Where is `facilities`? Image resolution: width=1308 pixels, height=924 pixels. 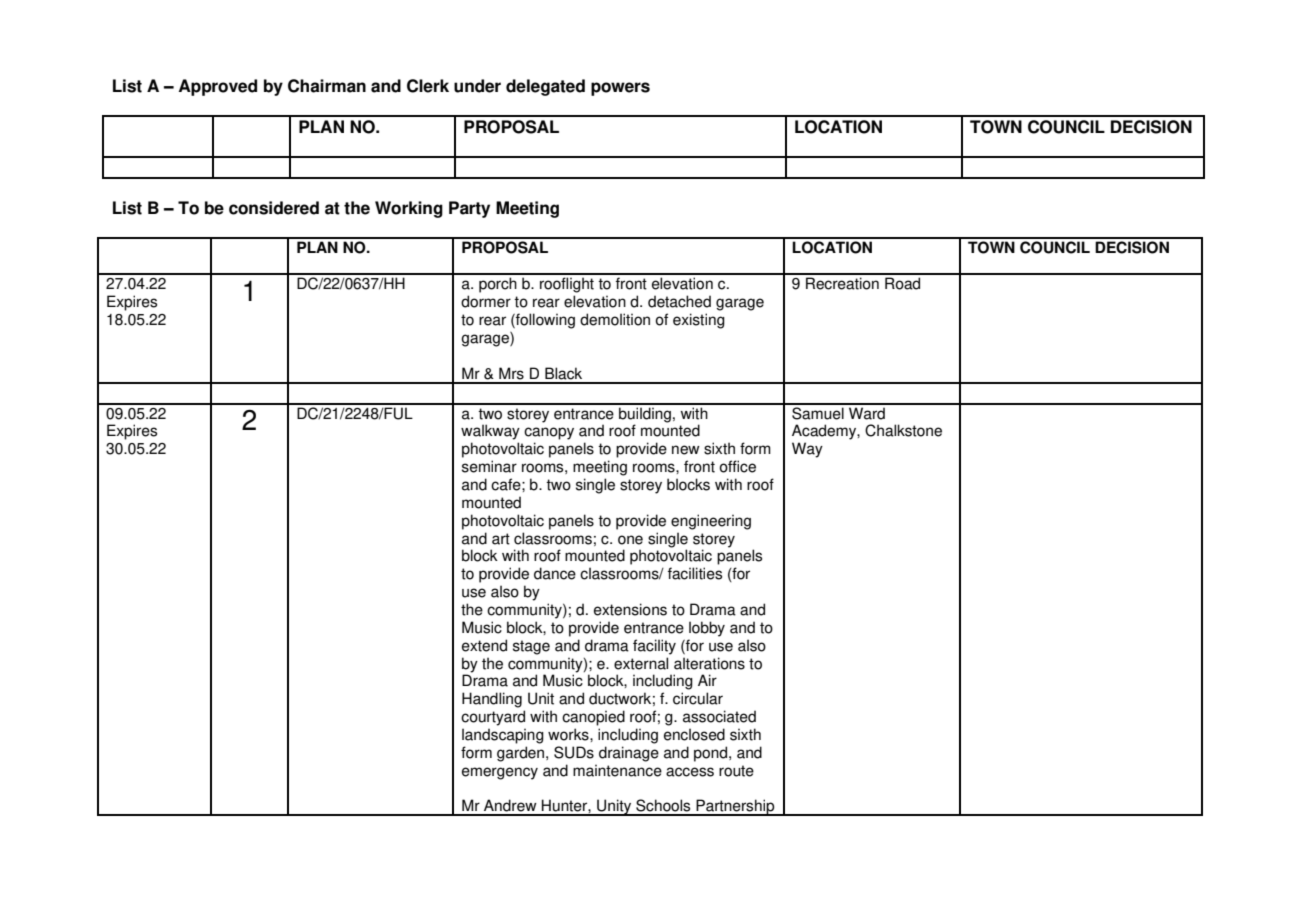
facilities is located at coordinates (695, 573).
